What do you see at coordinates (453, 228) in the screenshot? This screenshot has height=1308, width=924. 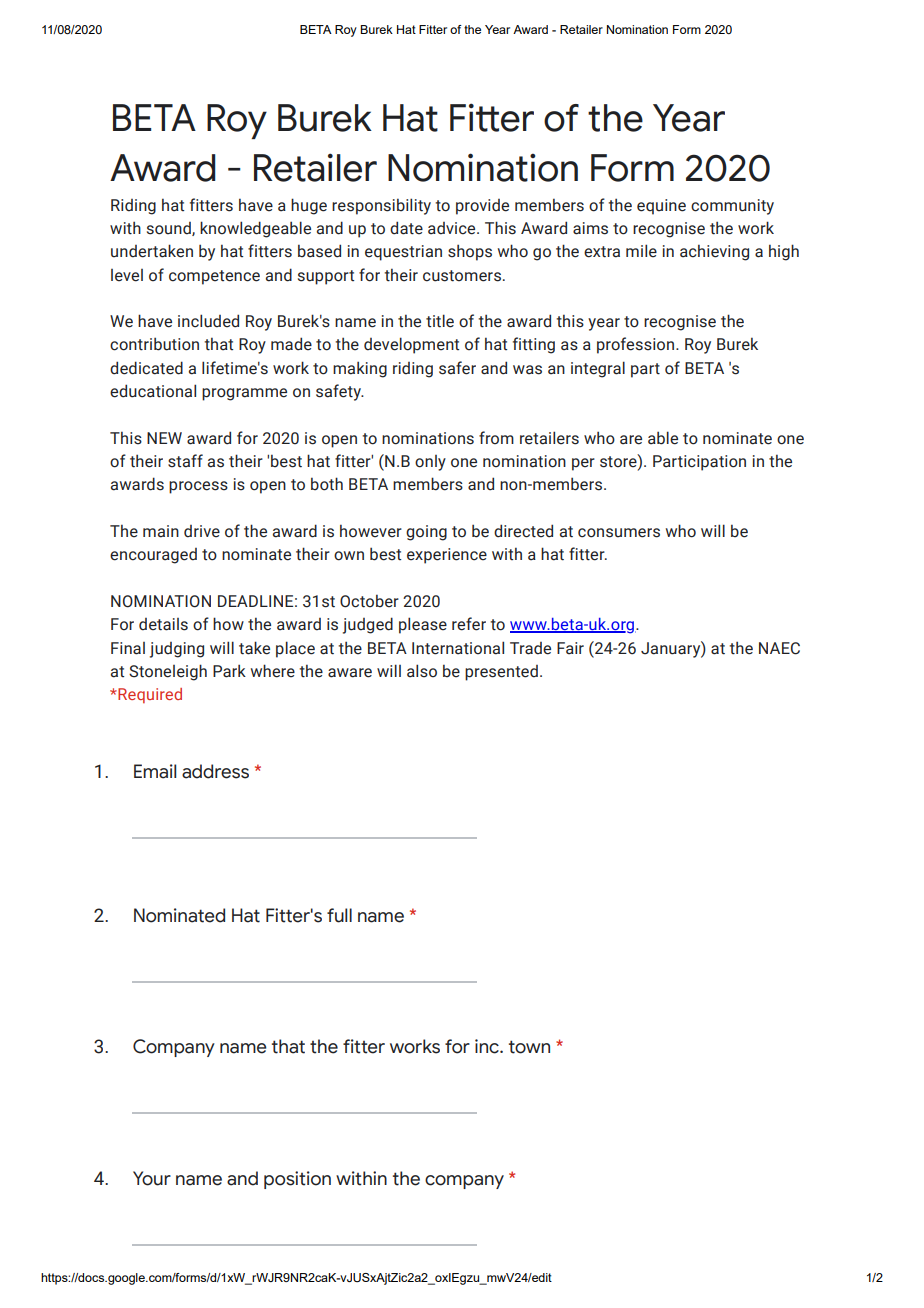 I see `advice` at bounding box center [453, 228].
